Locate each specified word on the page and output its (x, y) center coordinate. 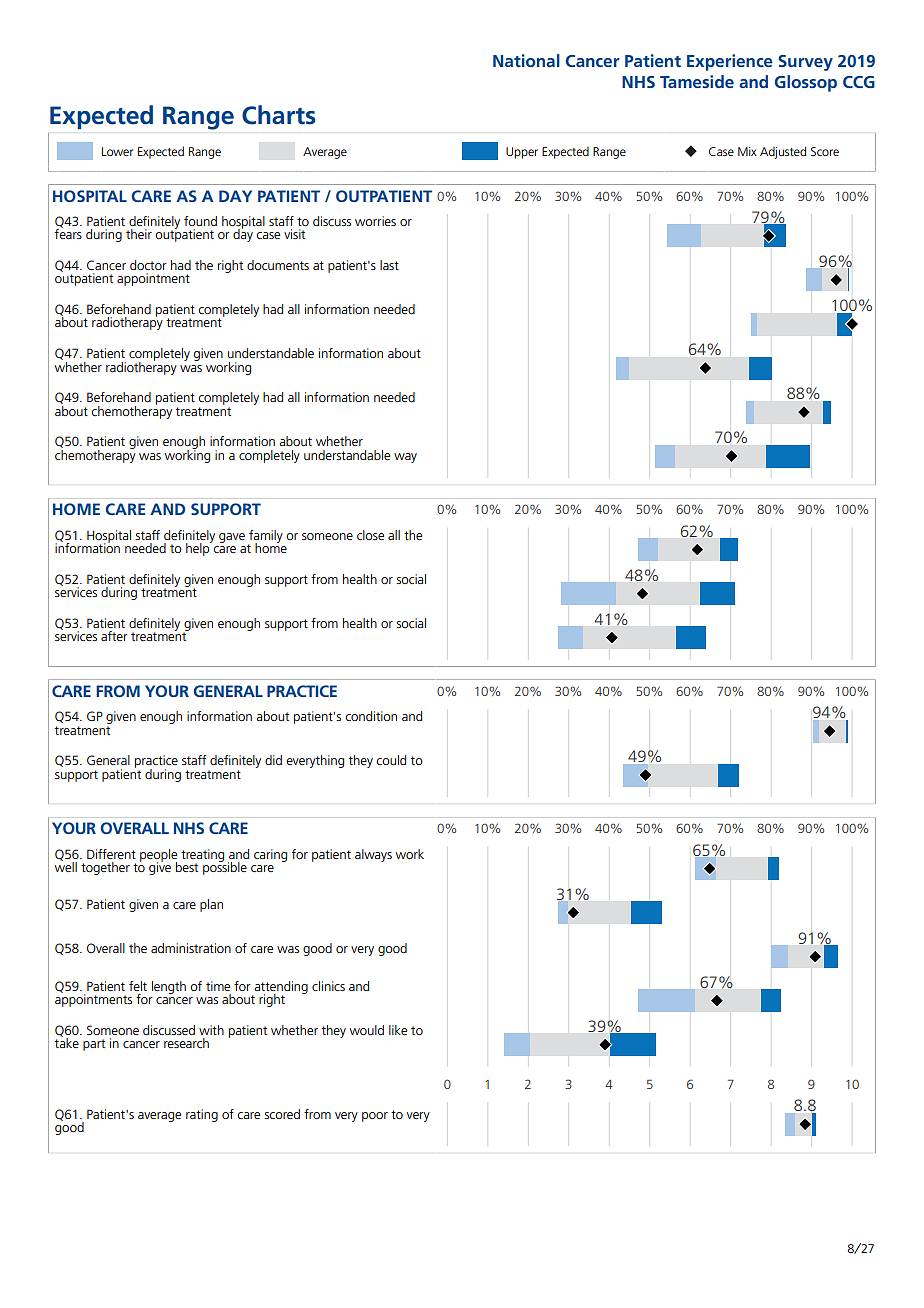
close (370, 535)
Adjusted (783, 152)
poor (375, 1117)
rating (202, 1115)
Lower (117, 151)
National (526, 60)
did (273, 760)
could (391, 760)
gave (232, 538)
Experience (730, 62)
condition (371, 716)
